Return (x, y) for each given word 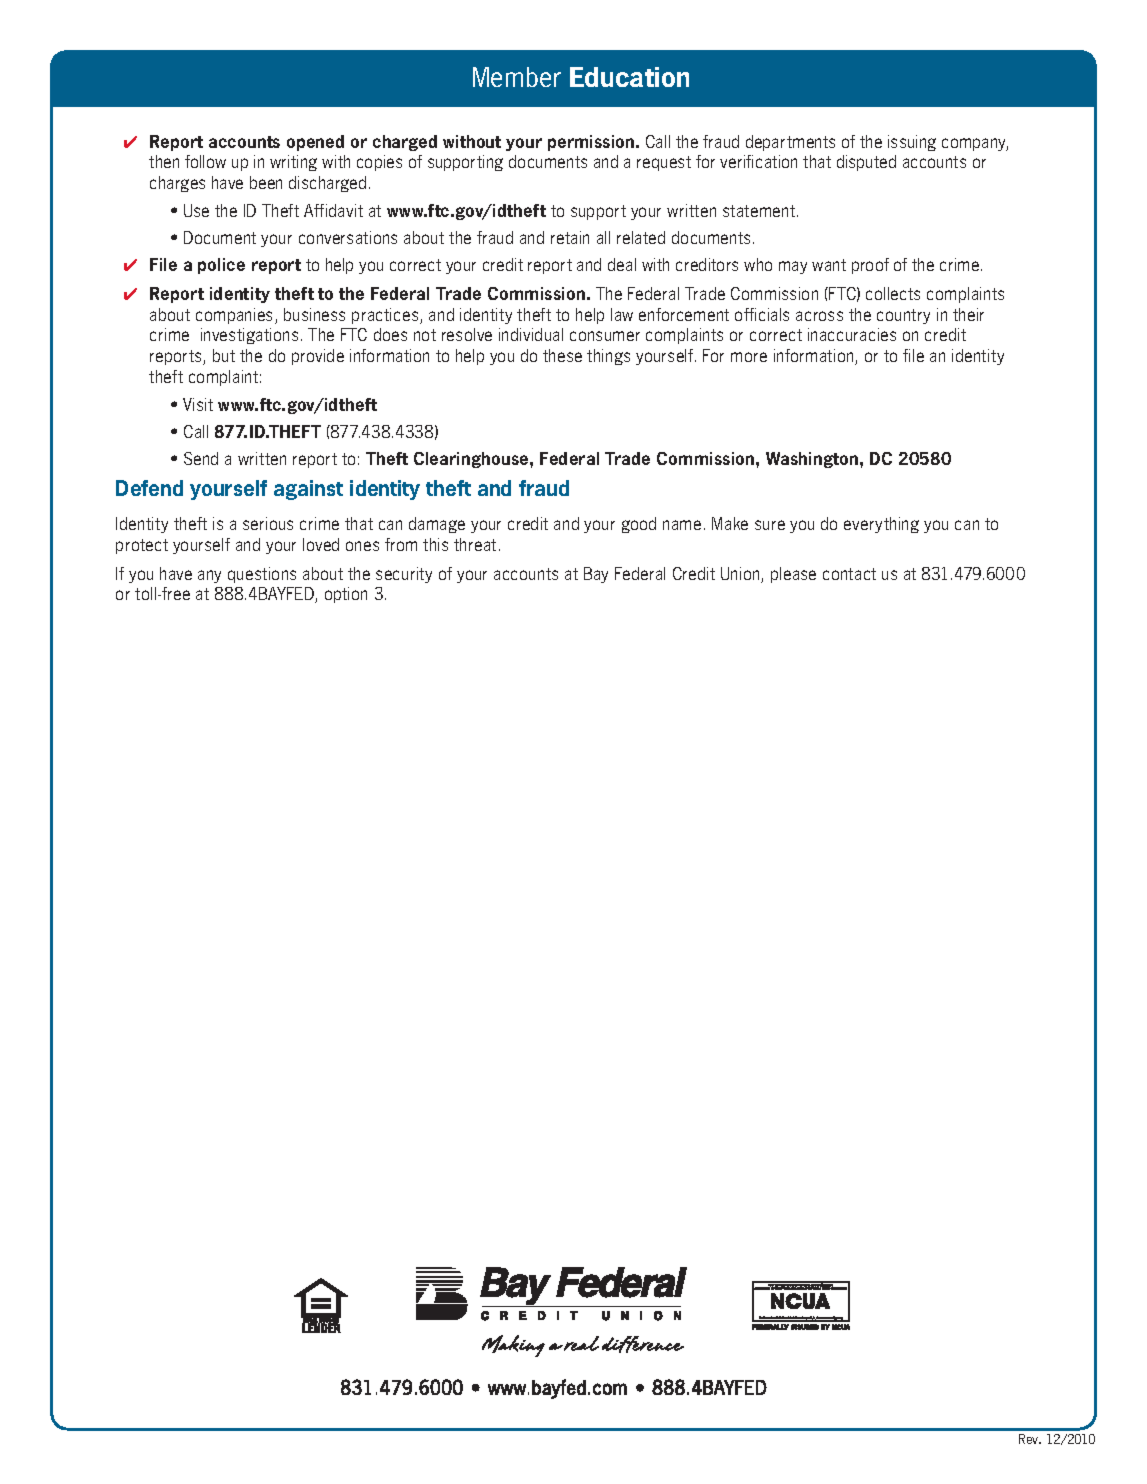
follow (205, 161)
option (346, 595)
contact (849, 574)
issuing (912, 143)
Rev (1030, 1439)
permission (592, 143)
